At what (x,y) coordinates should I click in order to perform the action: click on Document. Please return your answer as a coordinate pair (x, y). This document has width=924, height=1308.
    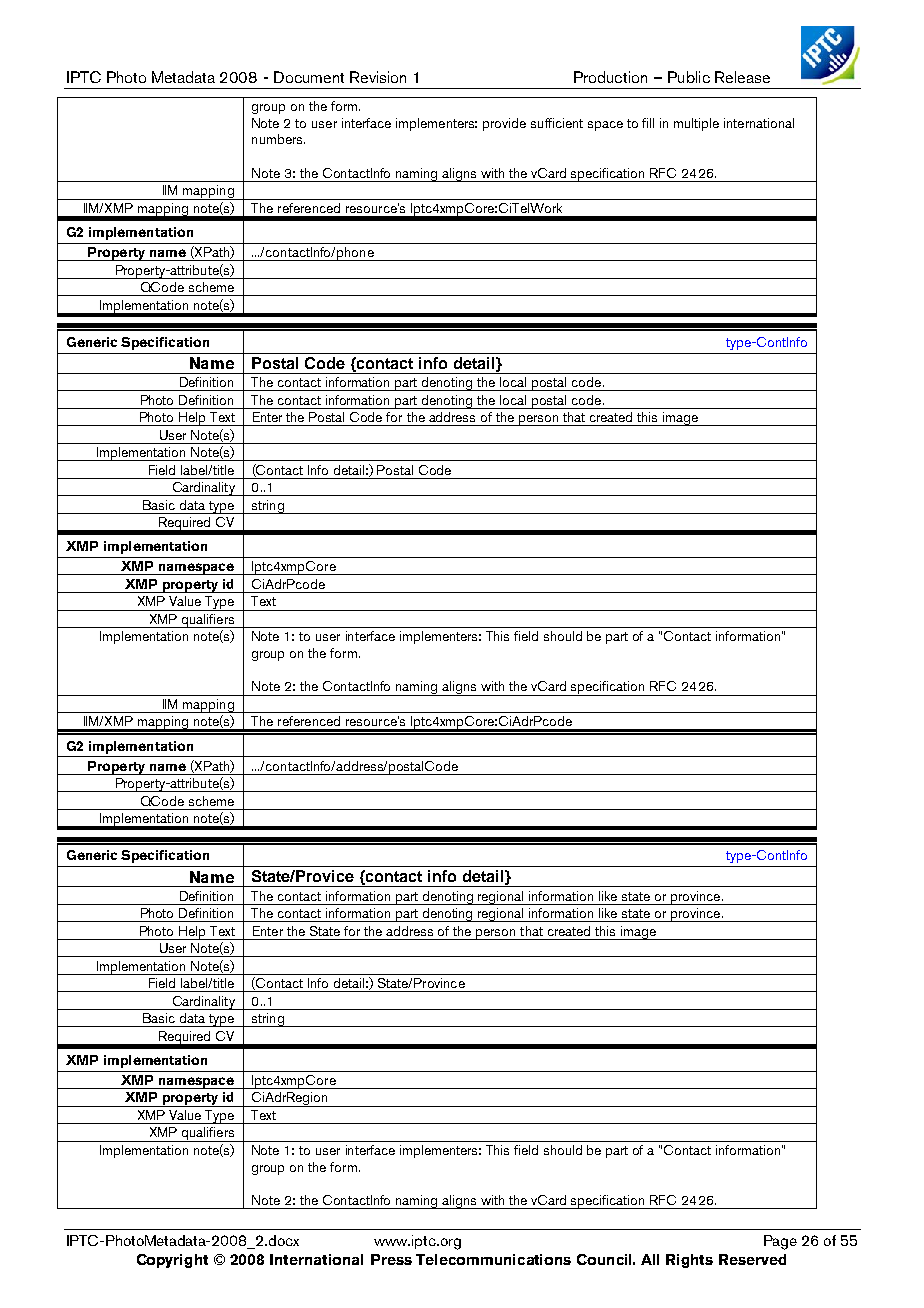
    Looking at the image, I should click on (309, 77).
